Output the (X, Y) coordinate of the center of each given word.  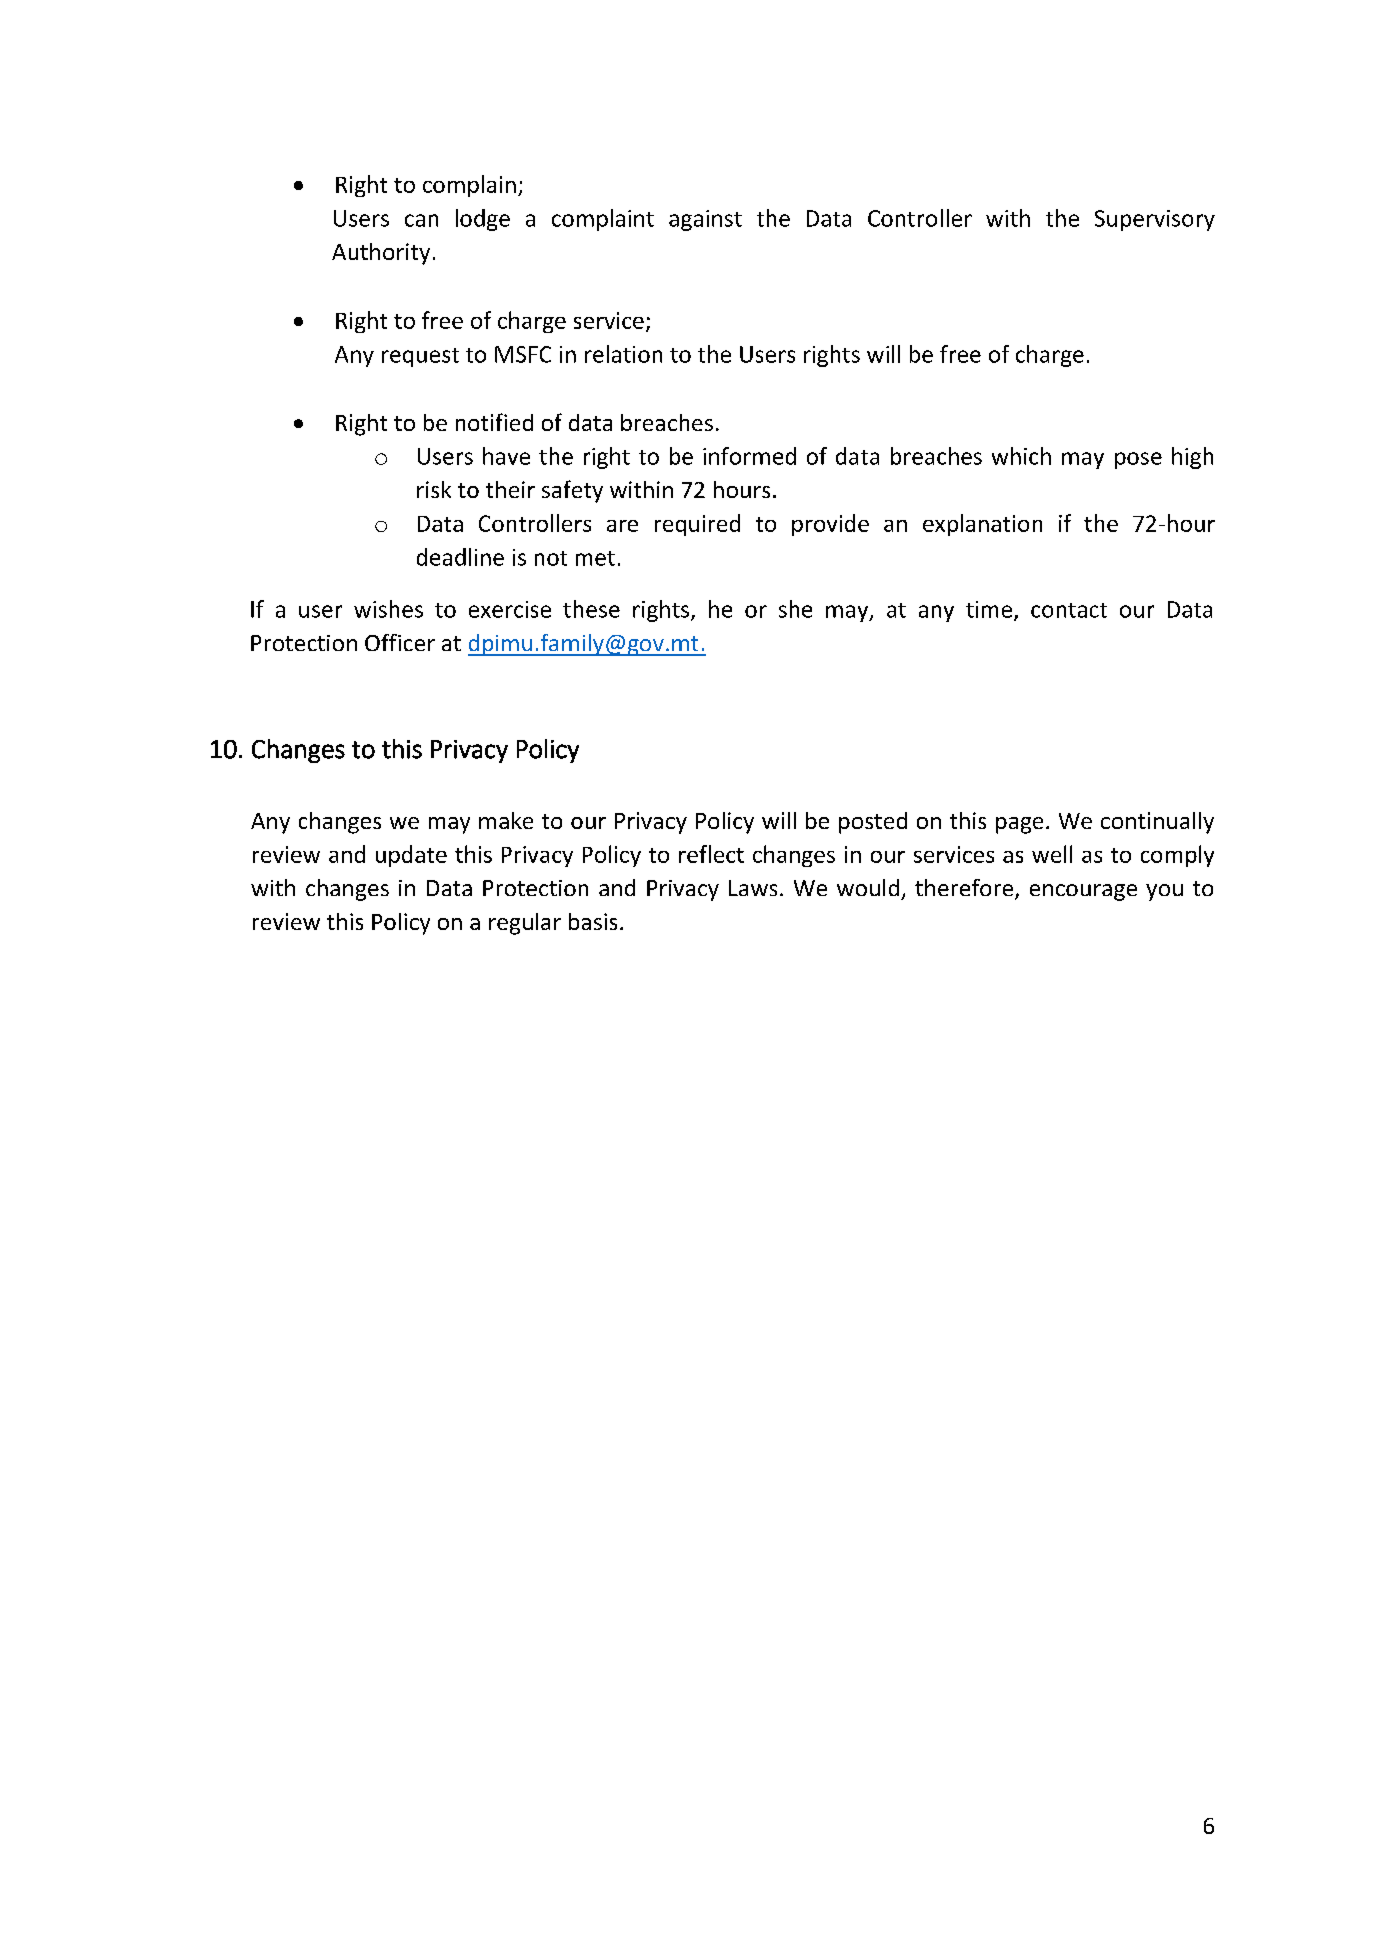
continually (1157, 823)
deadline (460, 557)
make (506, 820)
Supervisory (1155, 220)
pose (1138, 460)
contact (1069, 610)
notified (494, 422)
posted (873, 823)
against (705, 220)
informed (749, 456)
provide (830, 525)
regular (525, 924)
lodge (483, 220)
